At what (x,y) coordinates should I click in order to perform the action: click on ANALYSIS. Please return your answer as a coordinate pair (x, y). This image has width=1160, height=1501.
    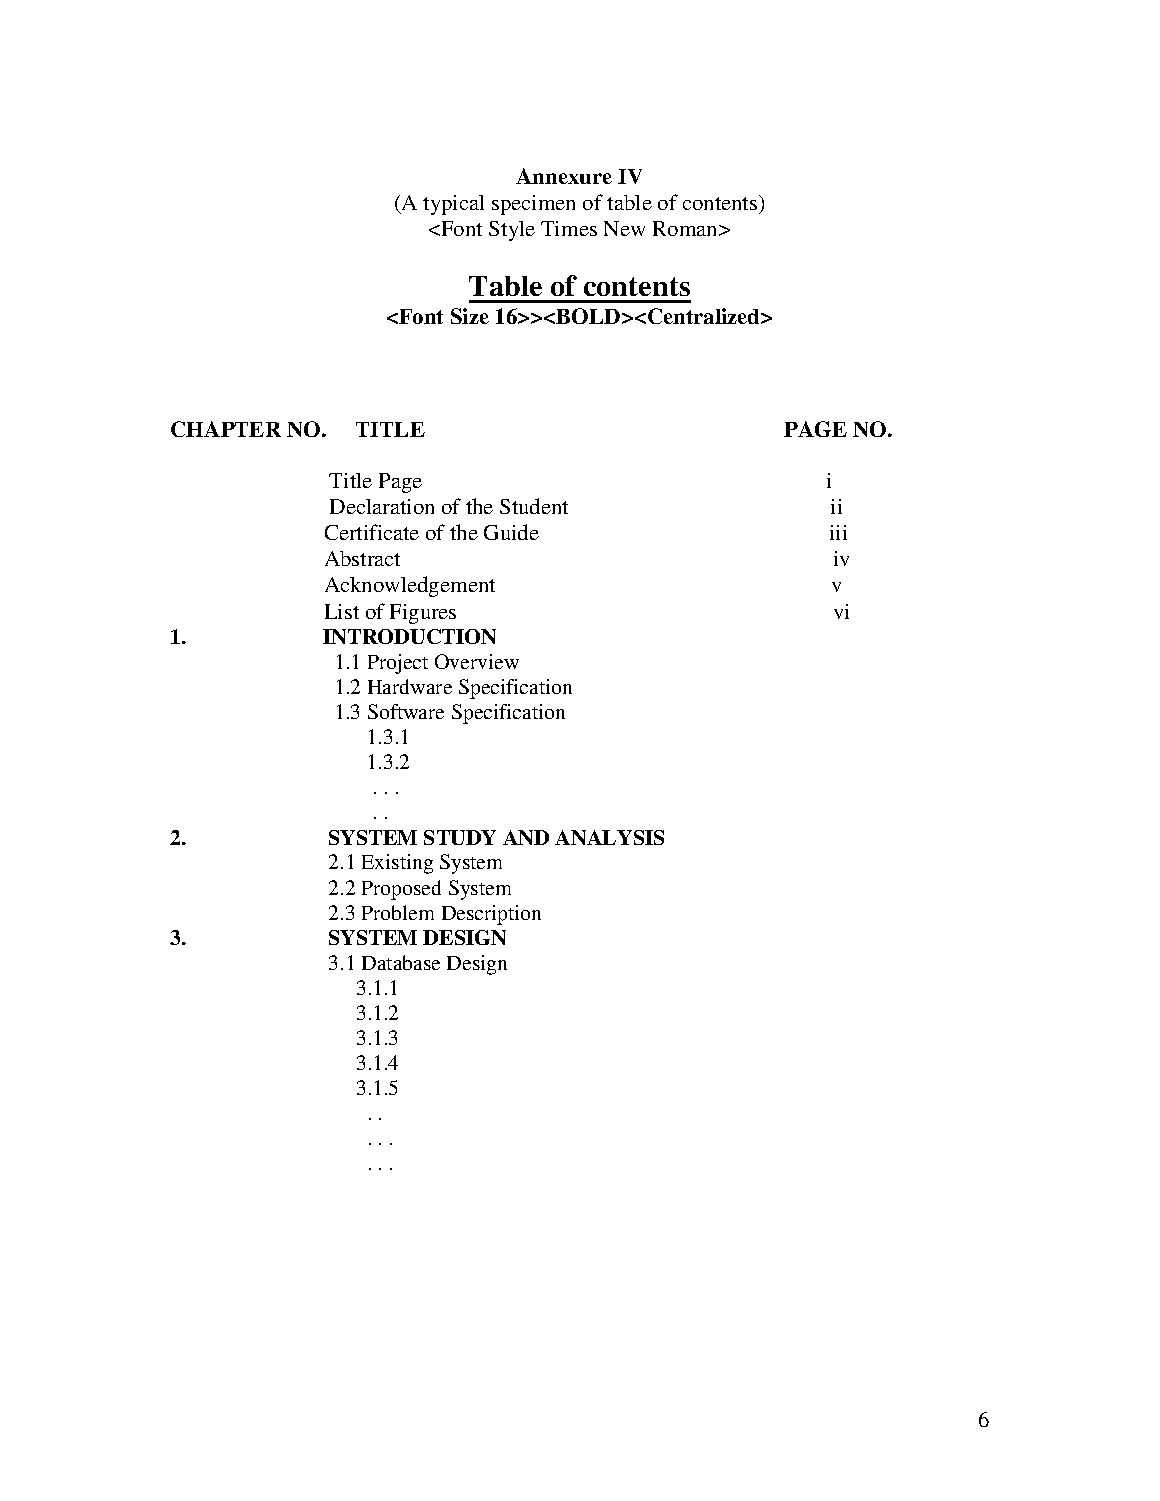
    Looking at the image, I should click on (609, 837).
